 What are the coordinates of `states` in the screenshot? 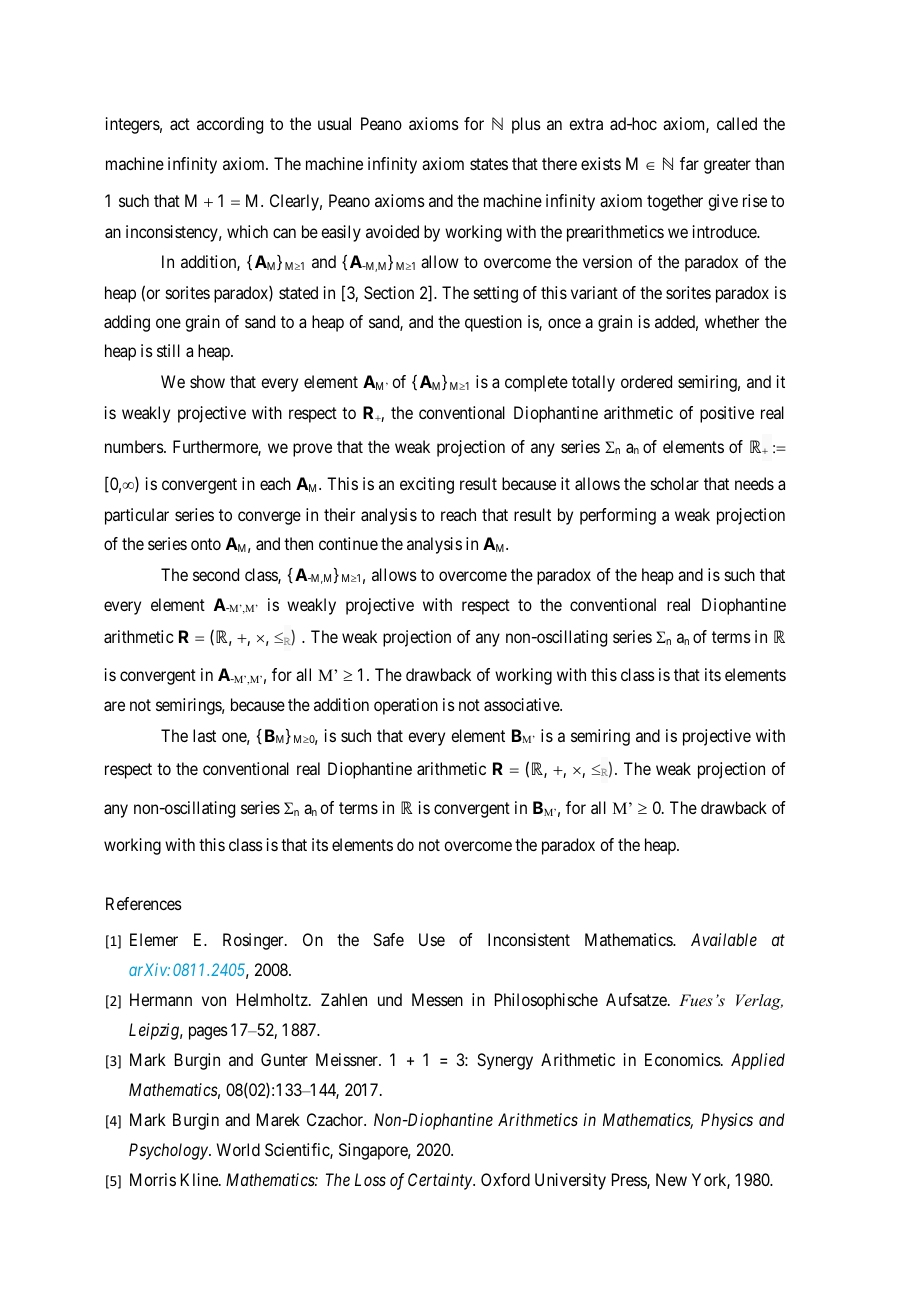 It's located at (489, 164).
